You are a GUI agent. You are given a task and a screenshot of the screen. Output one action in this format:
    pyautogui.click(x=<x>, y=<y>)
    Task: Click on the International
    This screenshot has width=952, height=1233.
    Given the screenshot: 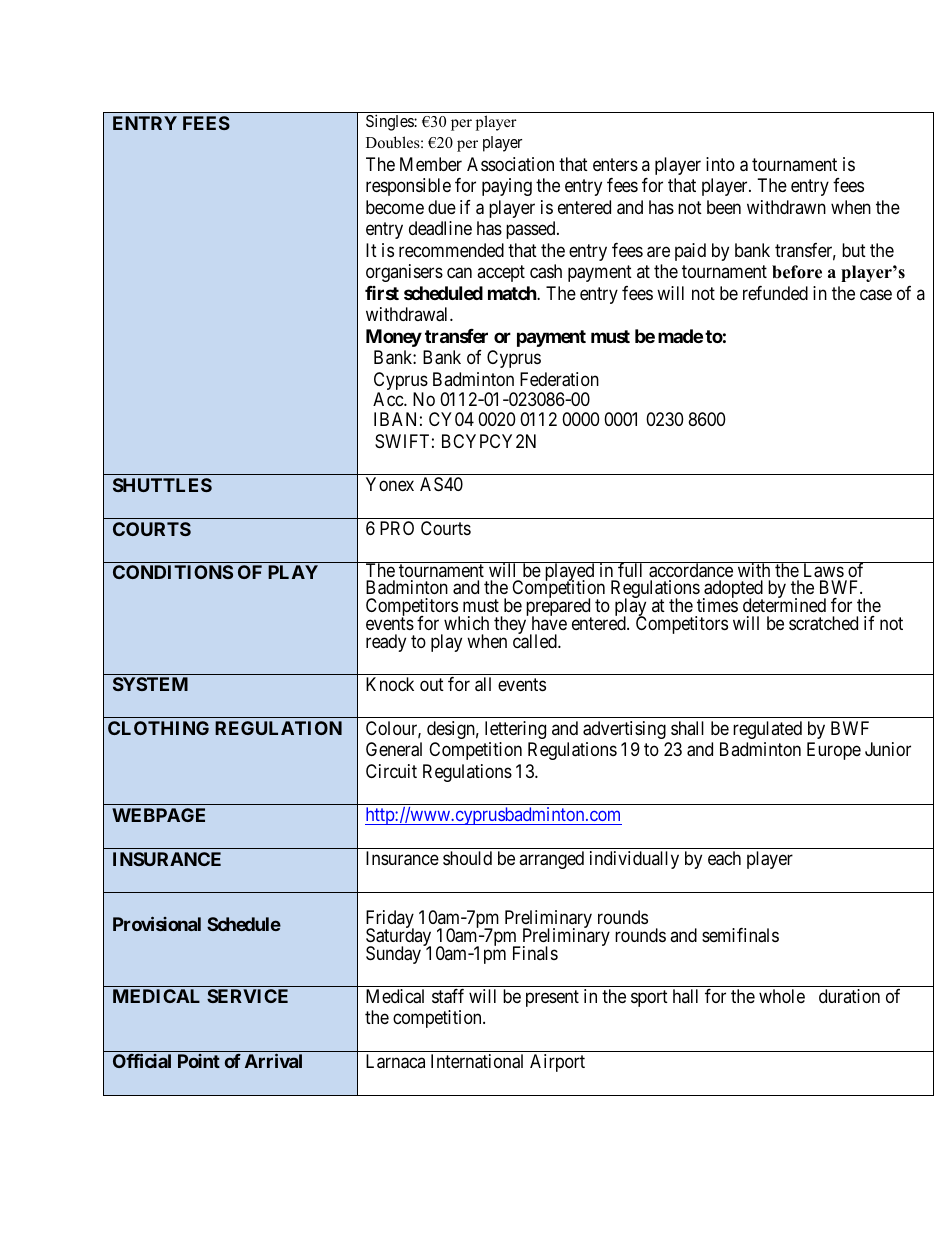 What is the action you would take?
    pyautogui.click(x=477, y=1061)
